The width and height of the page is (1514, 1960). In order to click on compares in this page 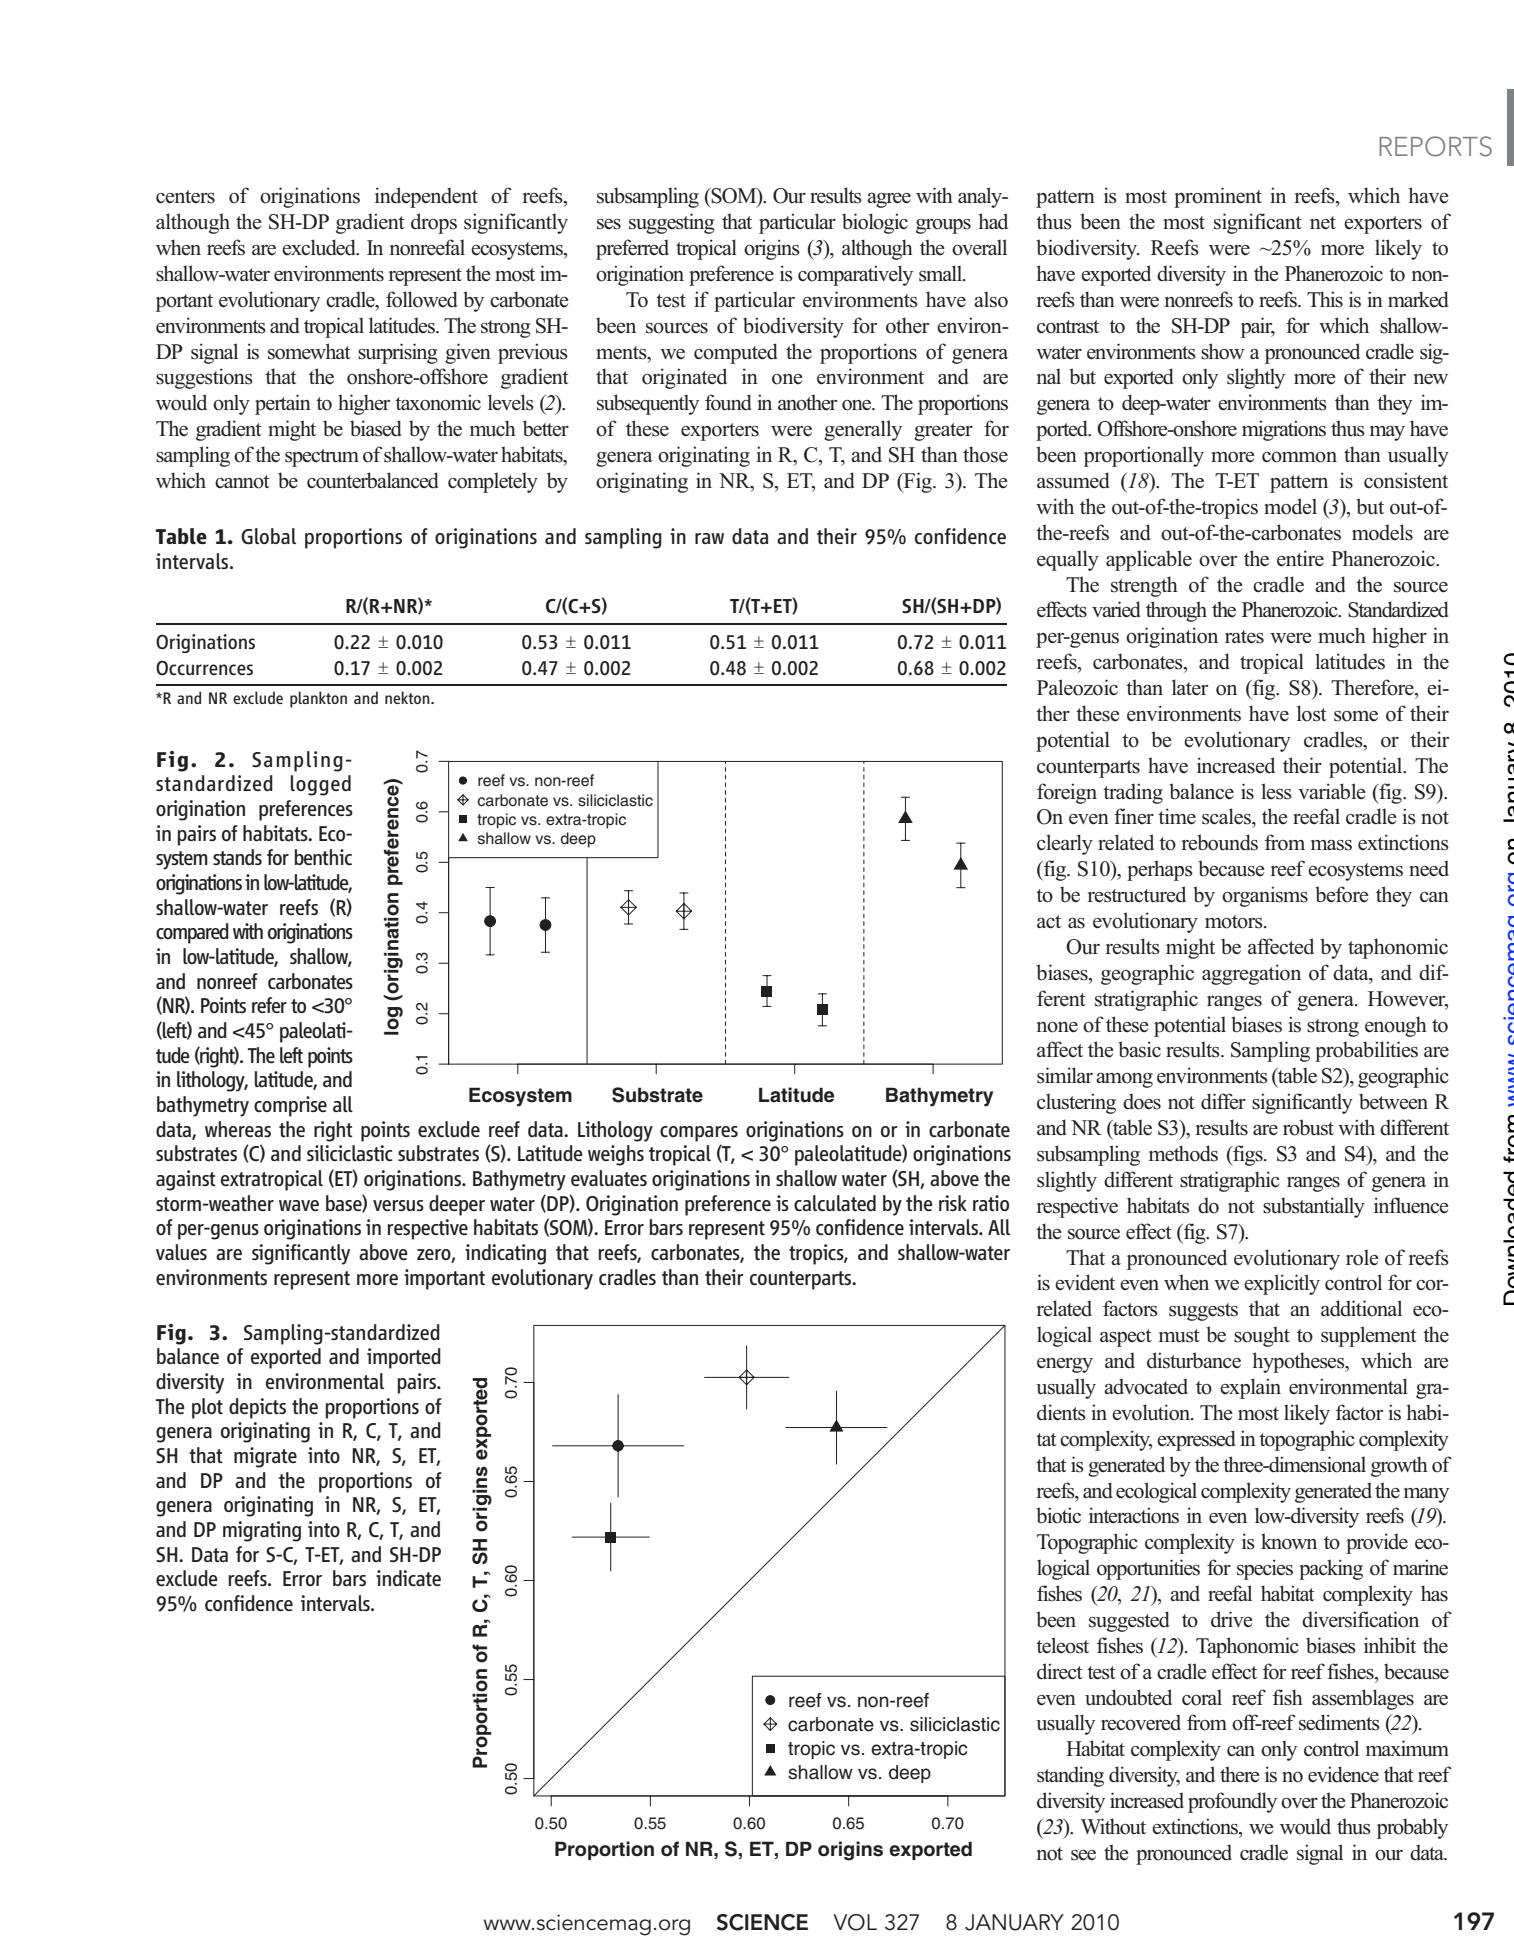, I will do `click(699, 1134)`.
